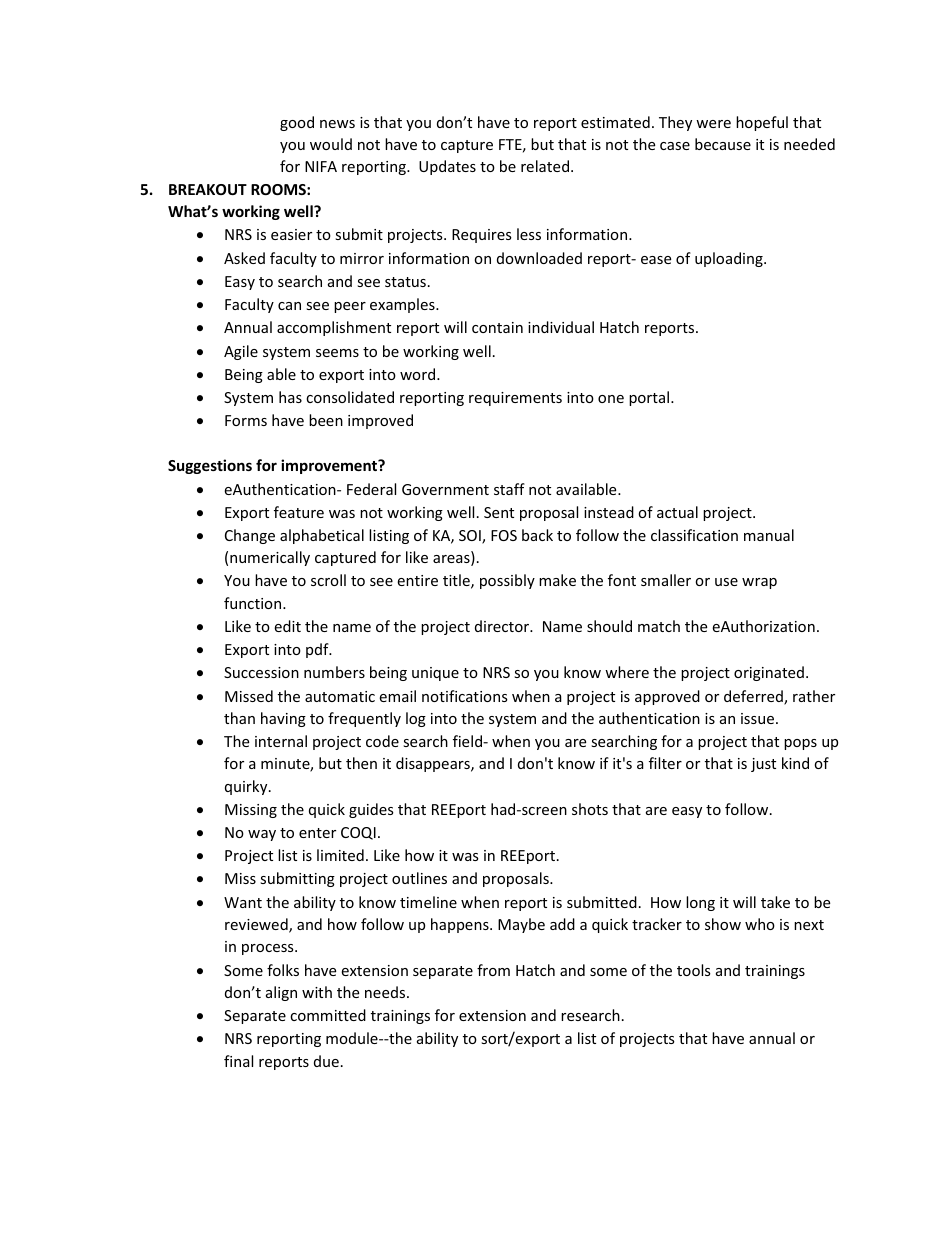  I want to click on staff, so click(509, 489).
